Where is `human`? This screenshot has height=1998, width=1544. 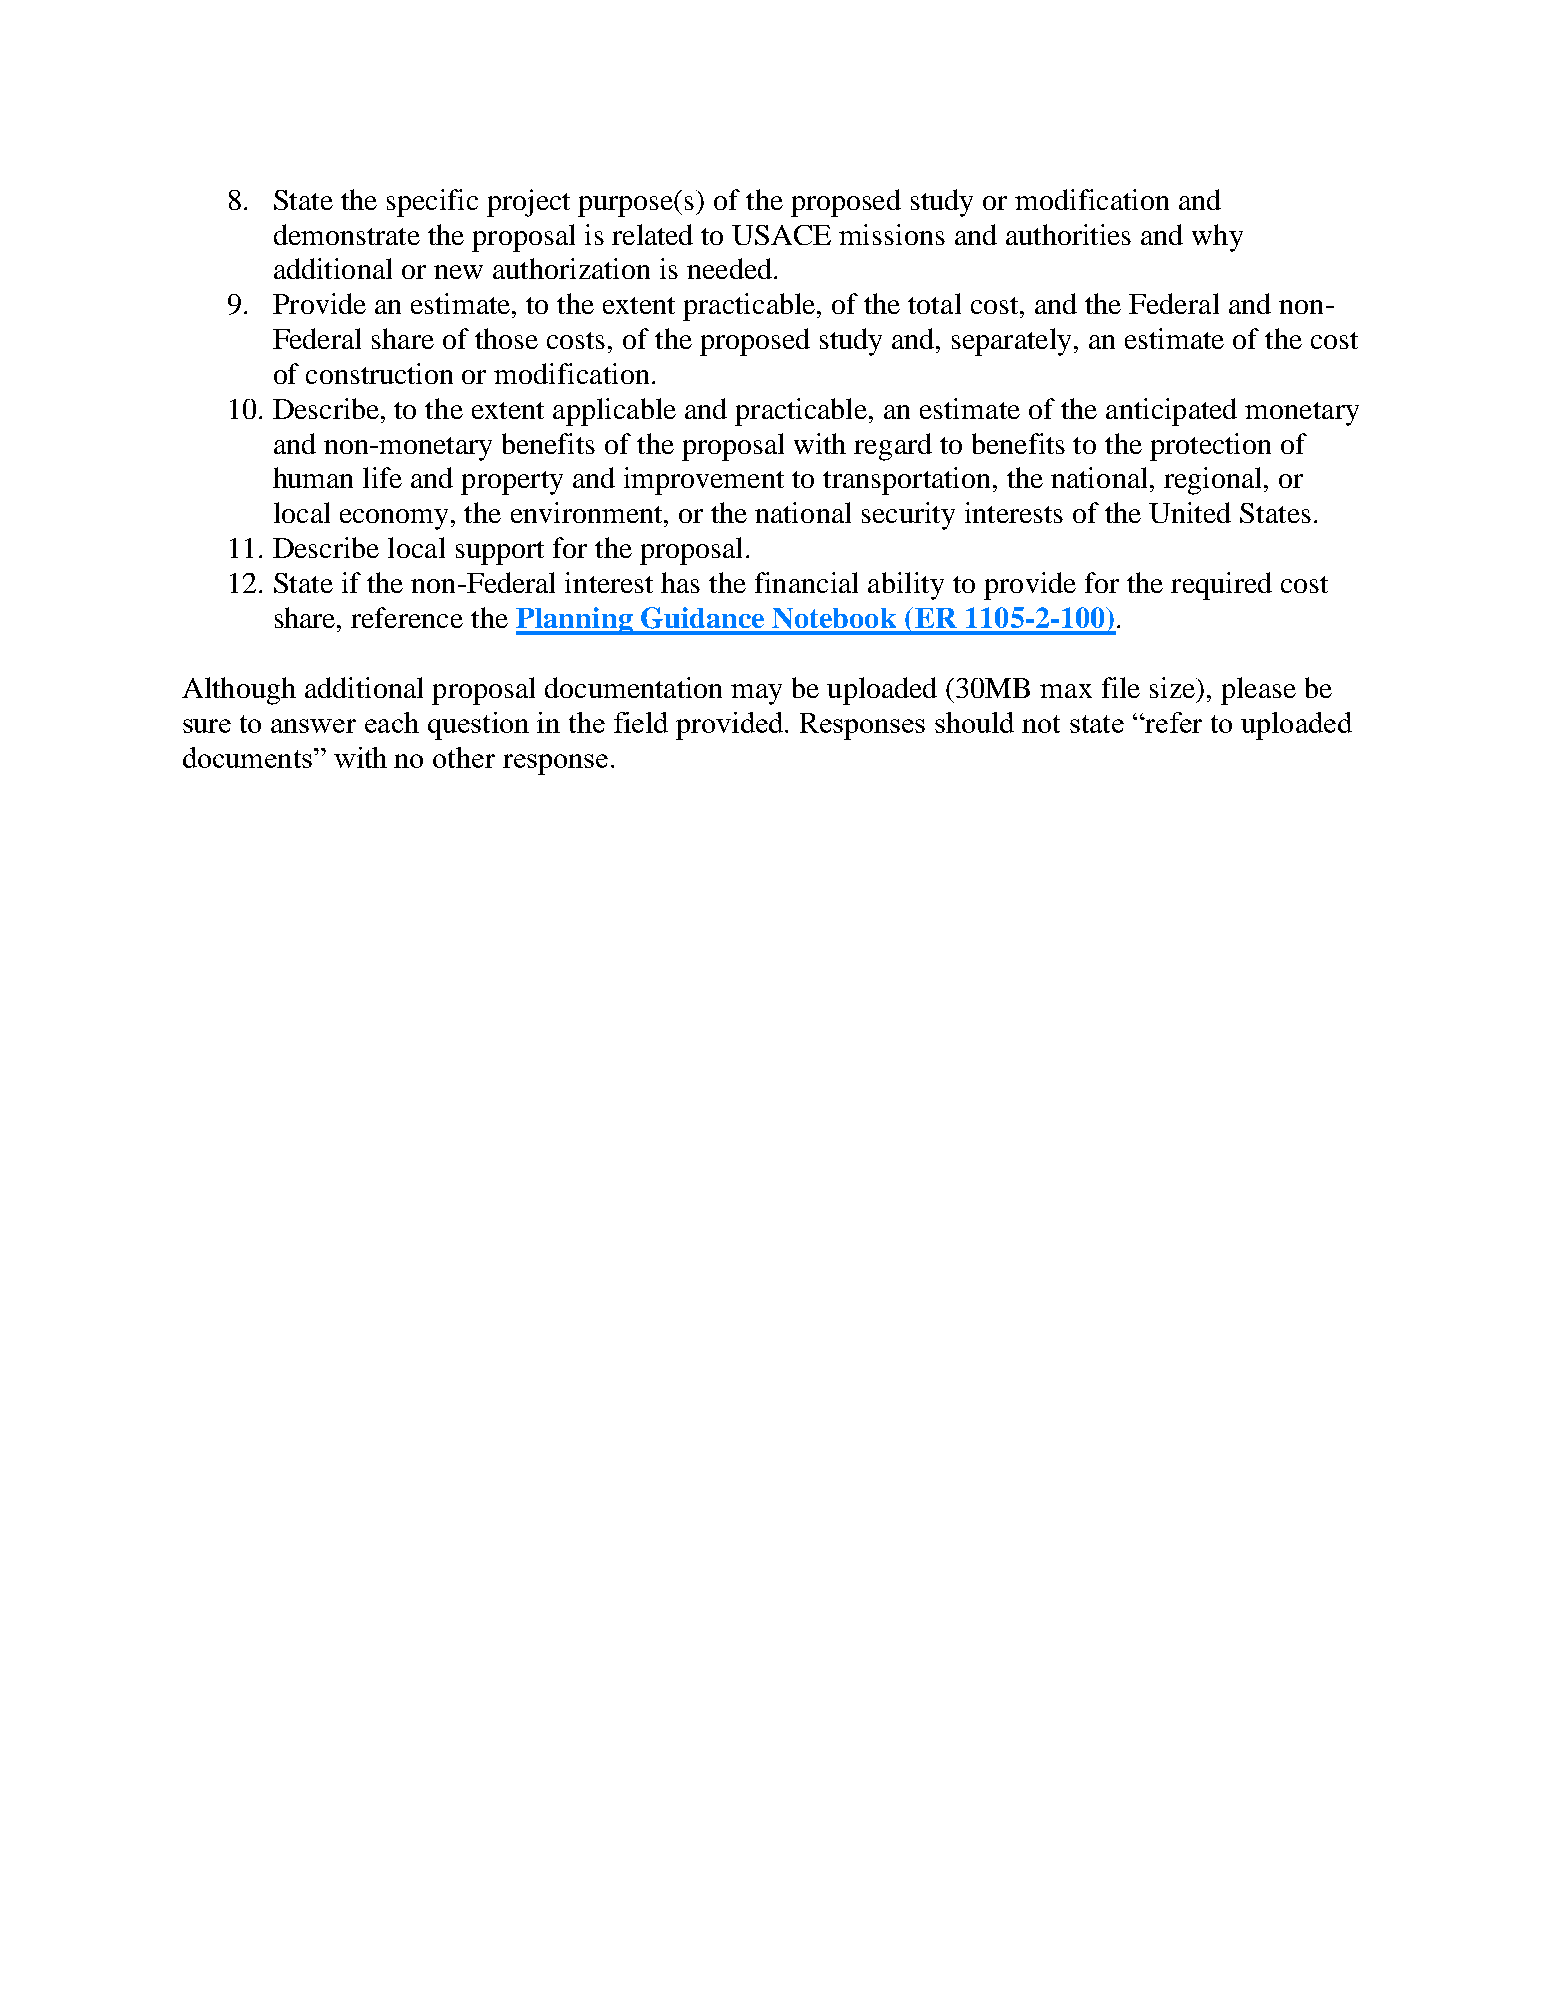 human is located at coordinates (313, 477).
